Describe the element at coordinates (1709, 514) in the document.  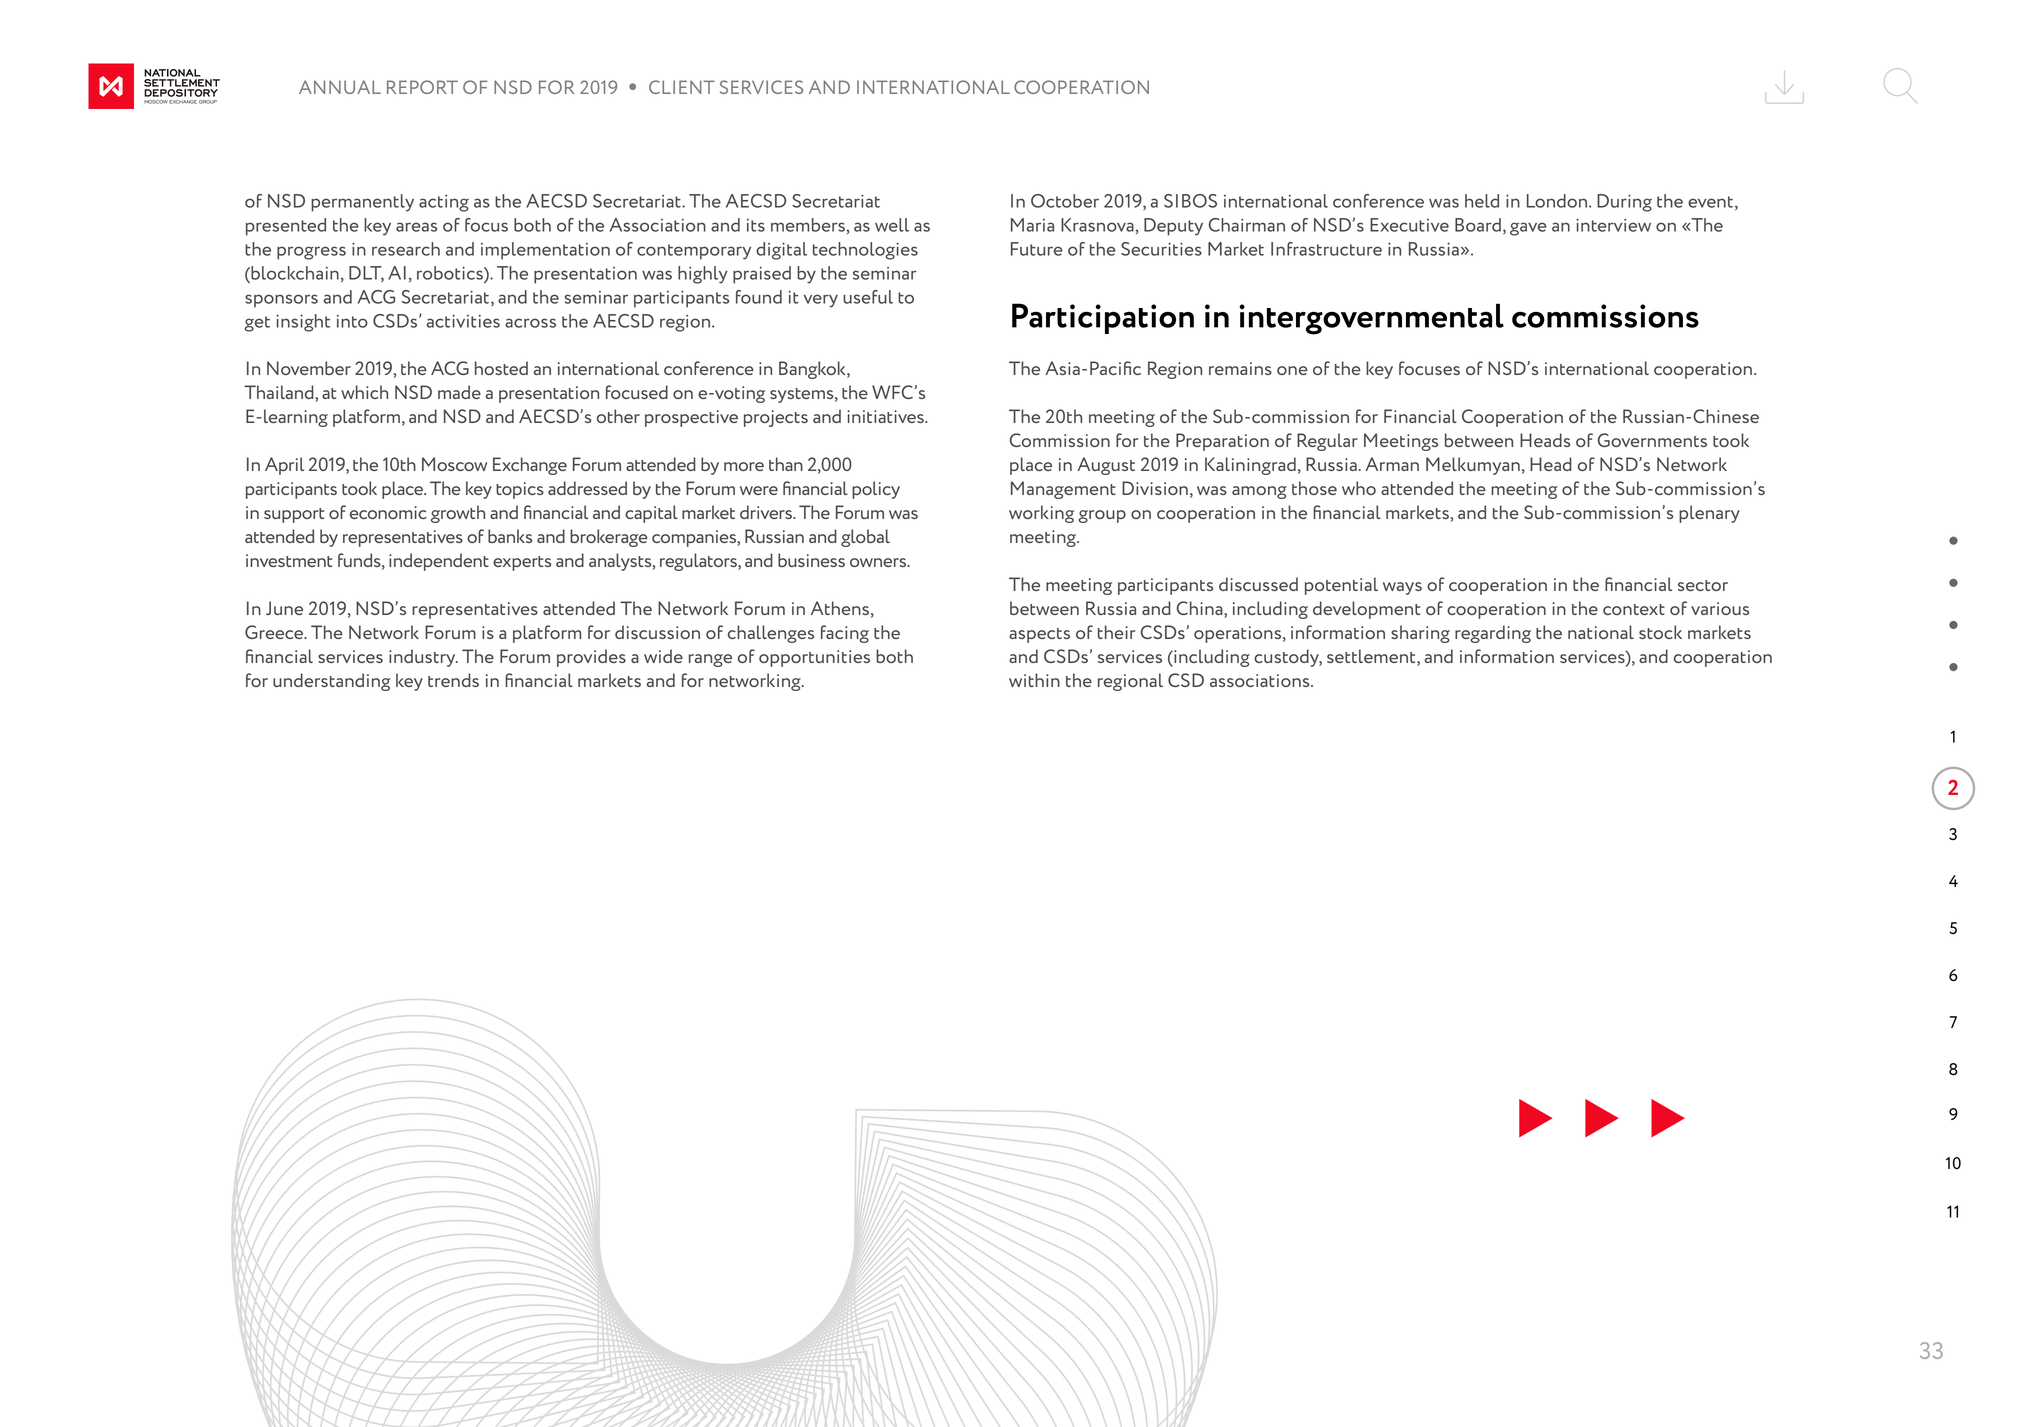
I see `plenary` at that location.
